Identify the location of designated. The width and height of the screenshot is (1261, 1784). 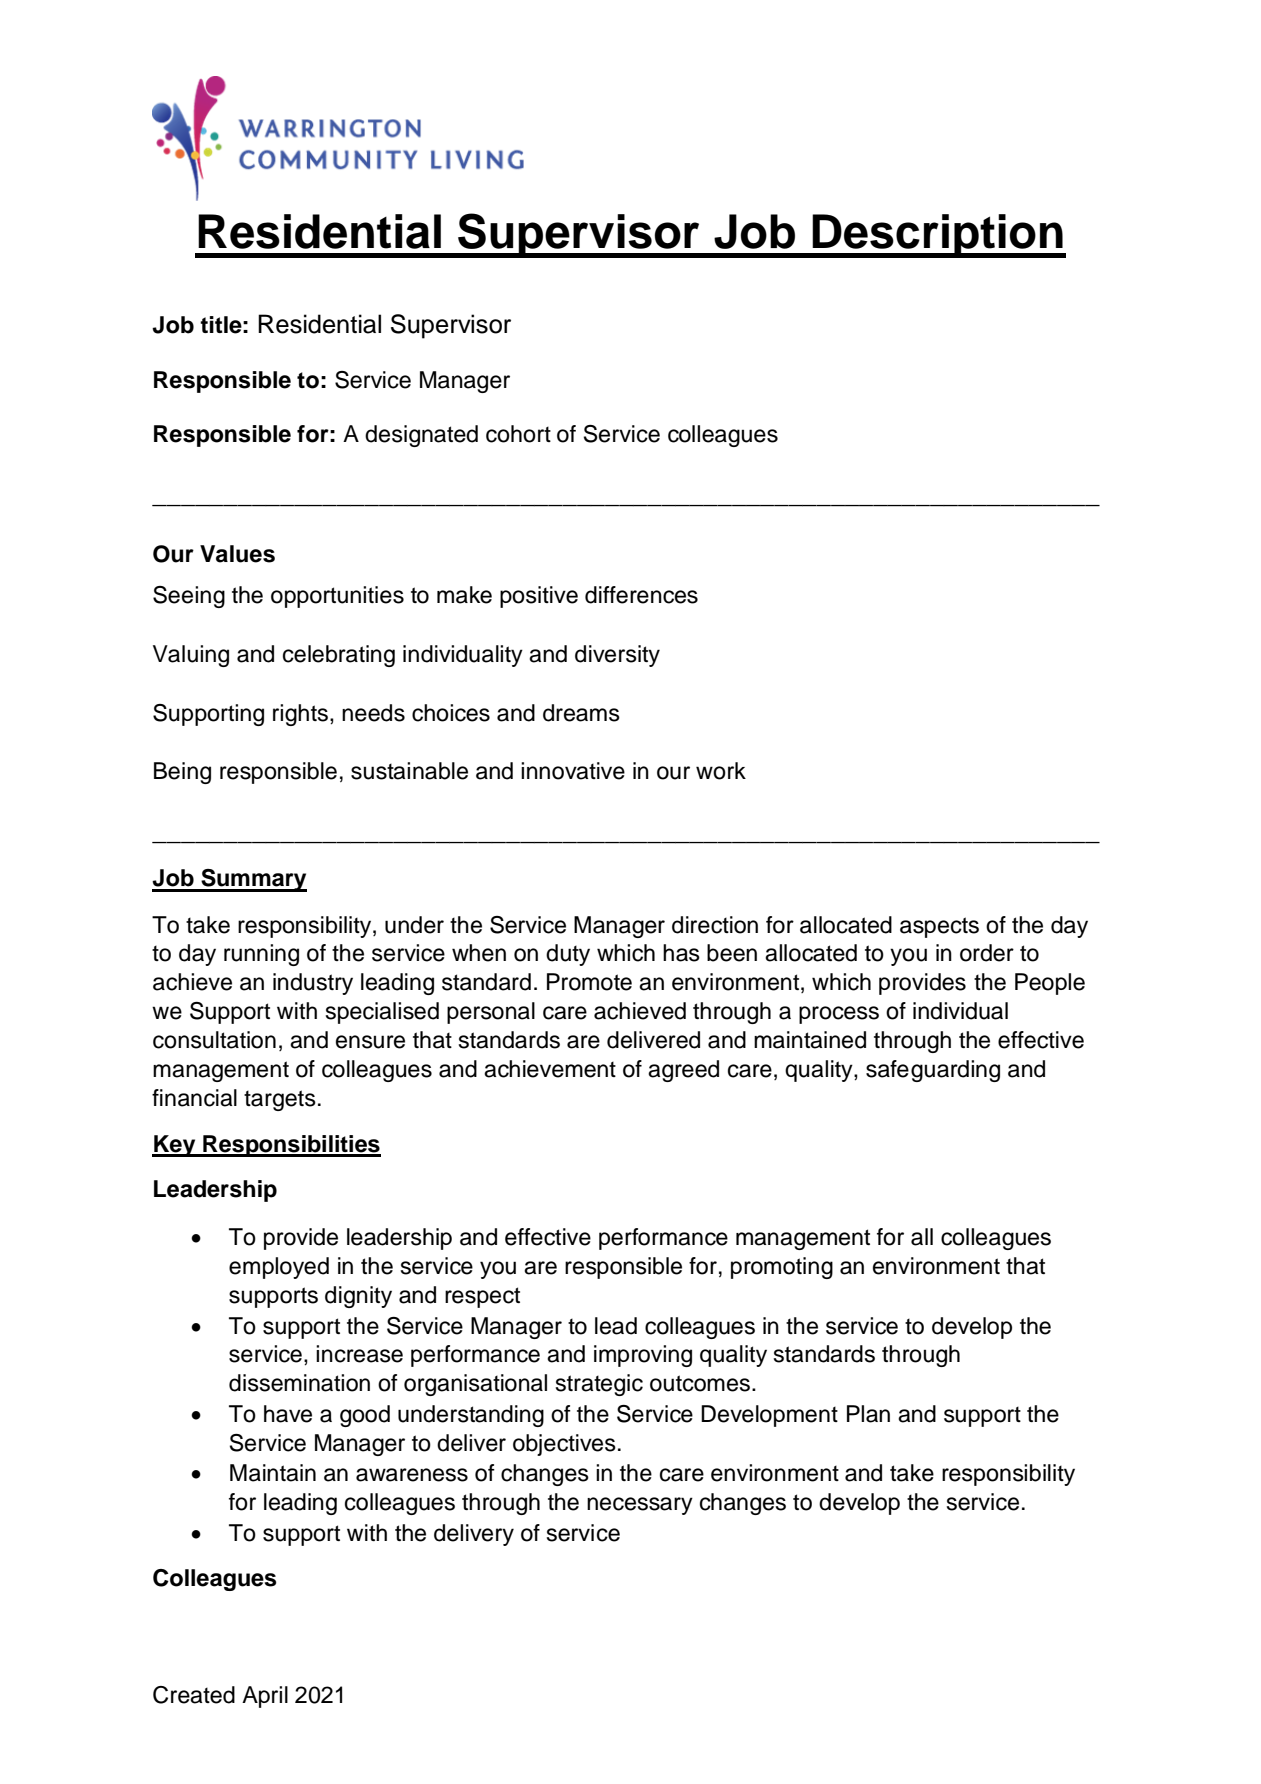
(421, 436).
